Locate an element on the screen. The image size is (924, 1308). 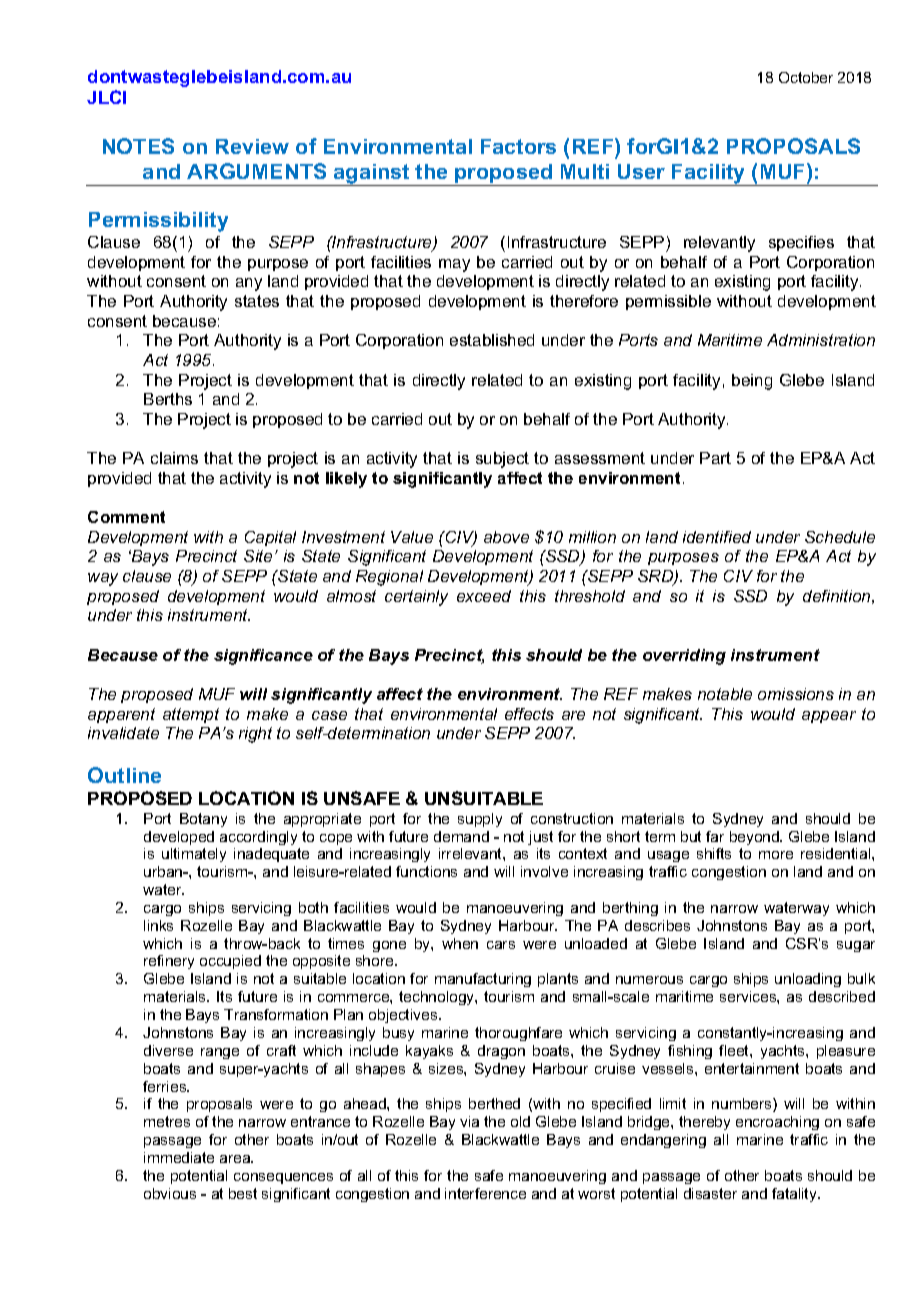
Review is located at coordinates (252, 146).
